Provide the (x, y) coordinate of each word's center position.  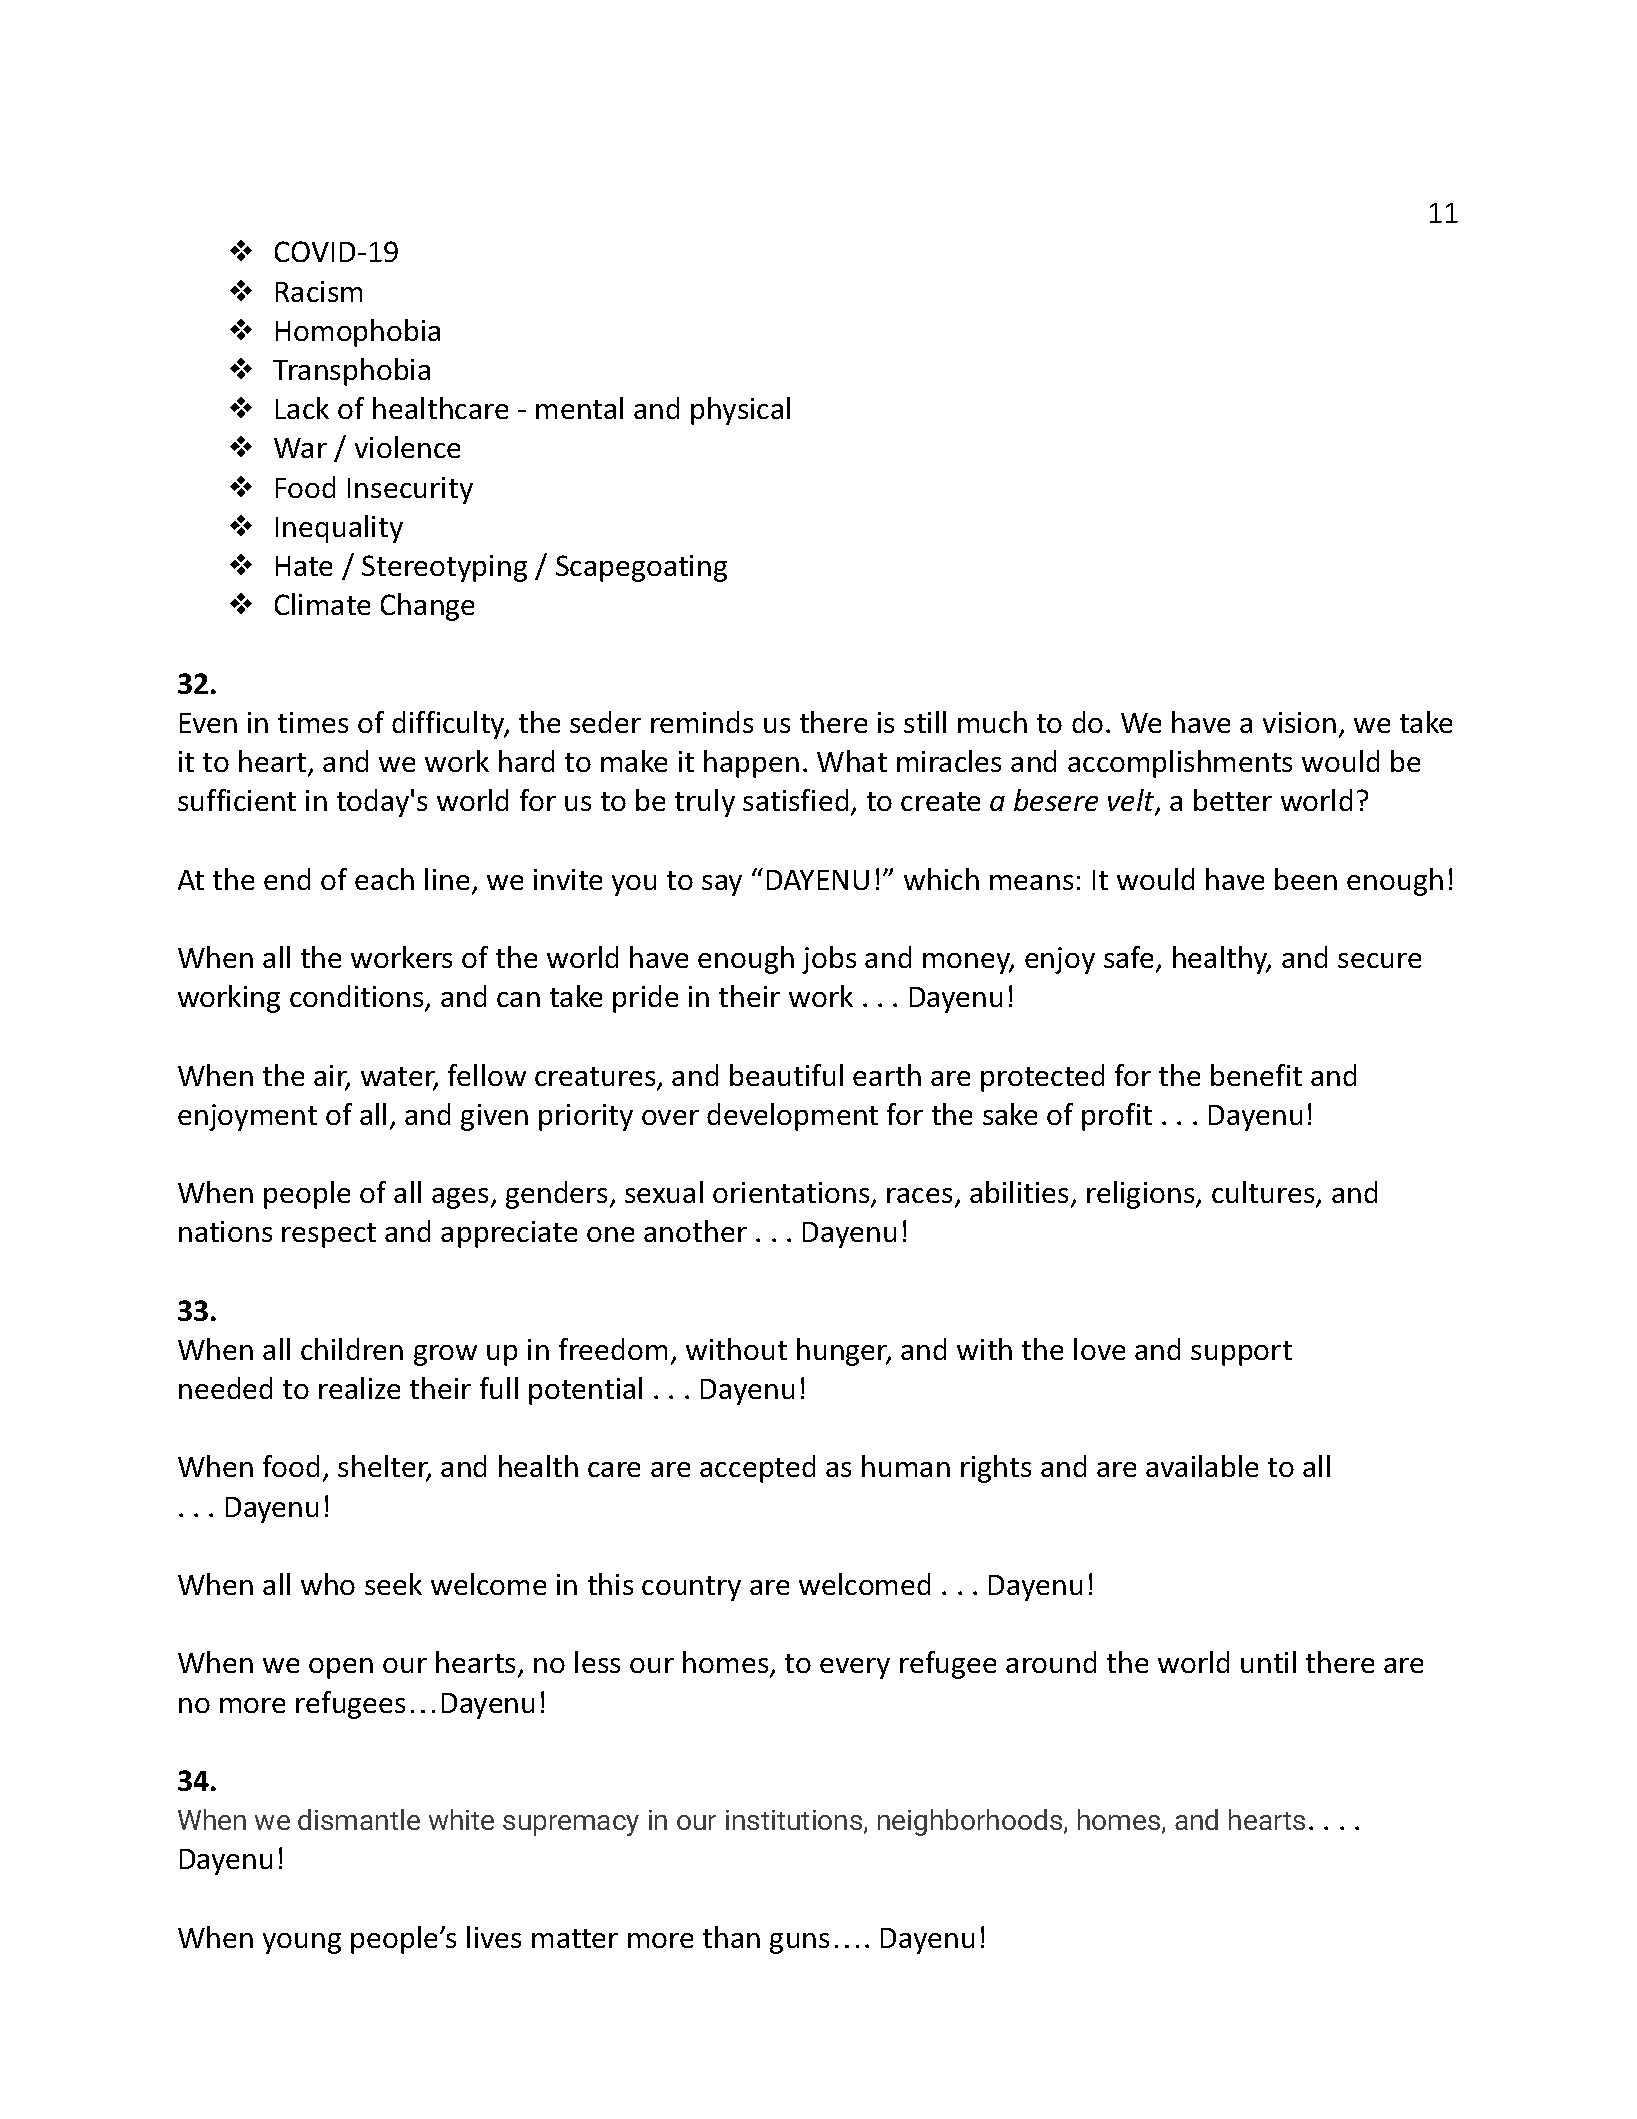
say (722, 885)
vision (1299, 722)
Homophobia (358, 333)
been (1306, 879)
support (1241, 1353)
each (384, 879)
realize (359, 1388)
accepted (757, 1469)
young (302, 1943)
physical (740, 411)
